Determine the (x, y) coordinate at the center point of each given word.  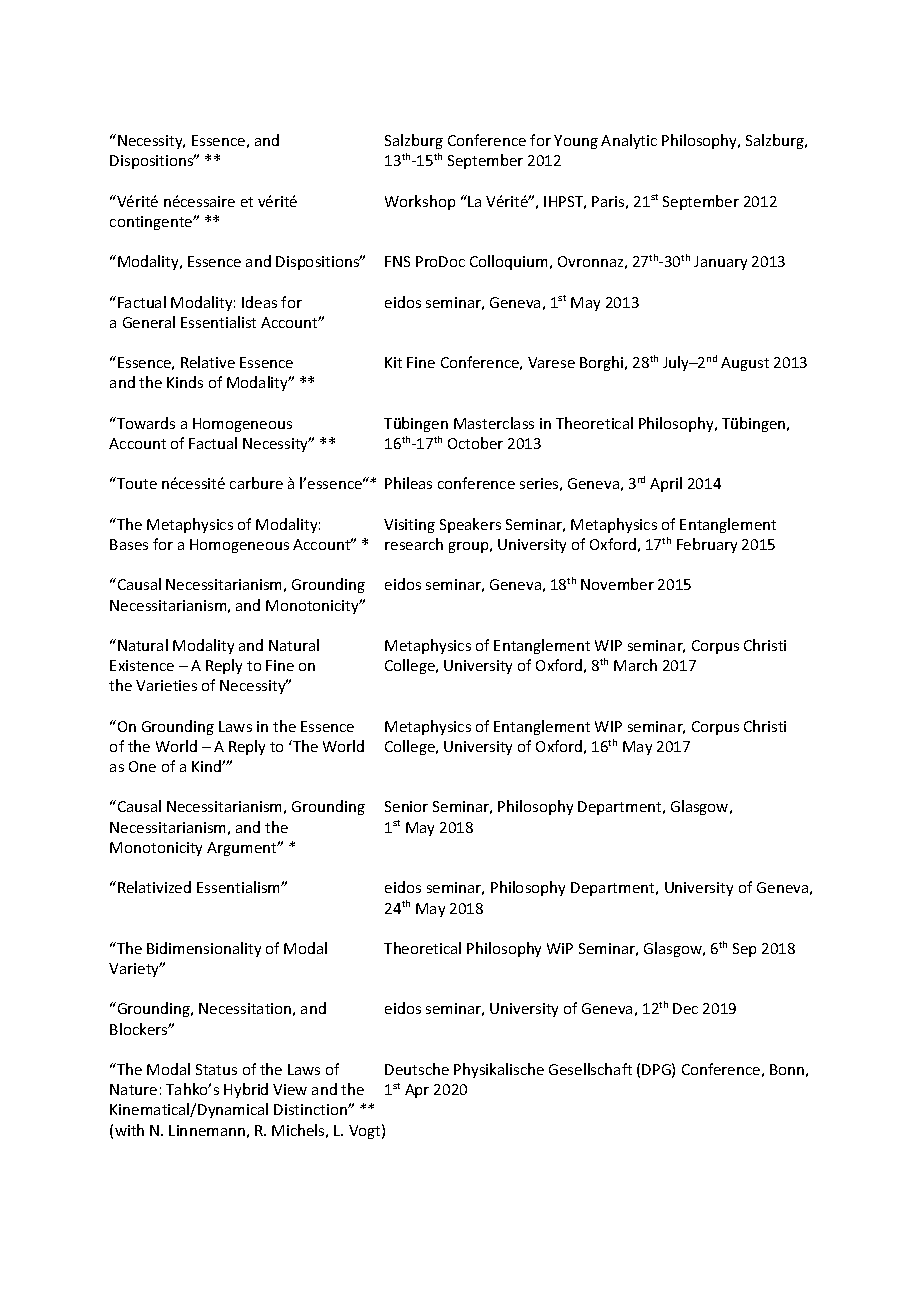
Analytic (629, 141)
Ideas (259, 302)
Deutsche (417, 1069)
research (414, 544)
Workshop (420, 202)
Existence (142, 665)
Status (216, 1069)
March (635, 665)
